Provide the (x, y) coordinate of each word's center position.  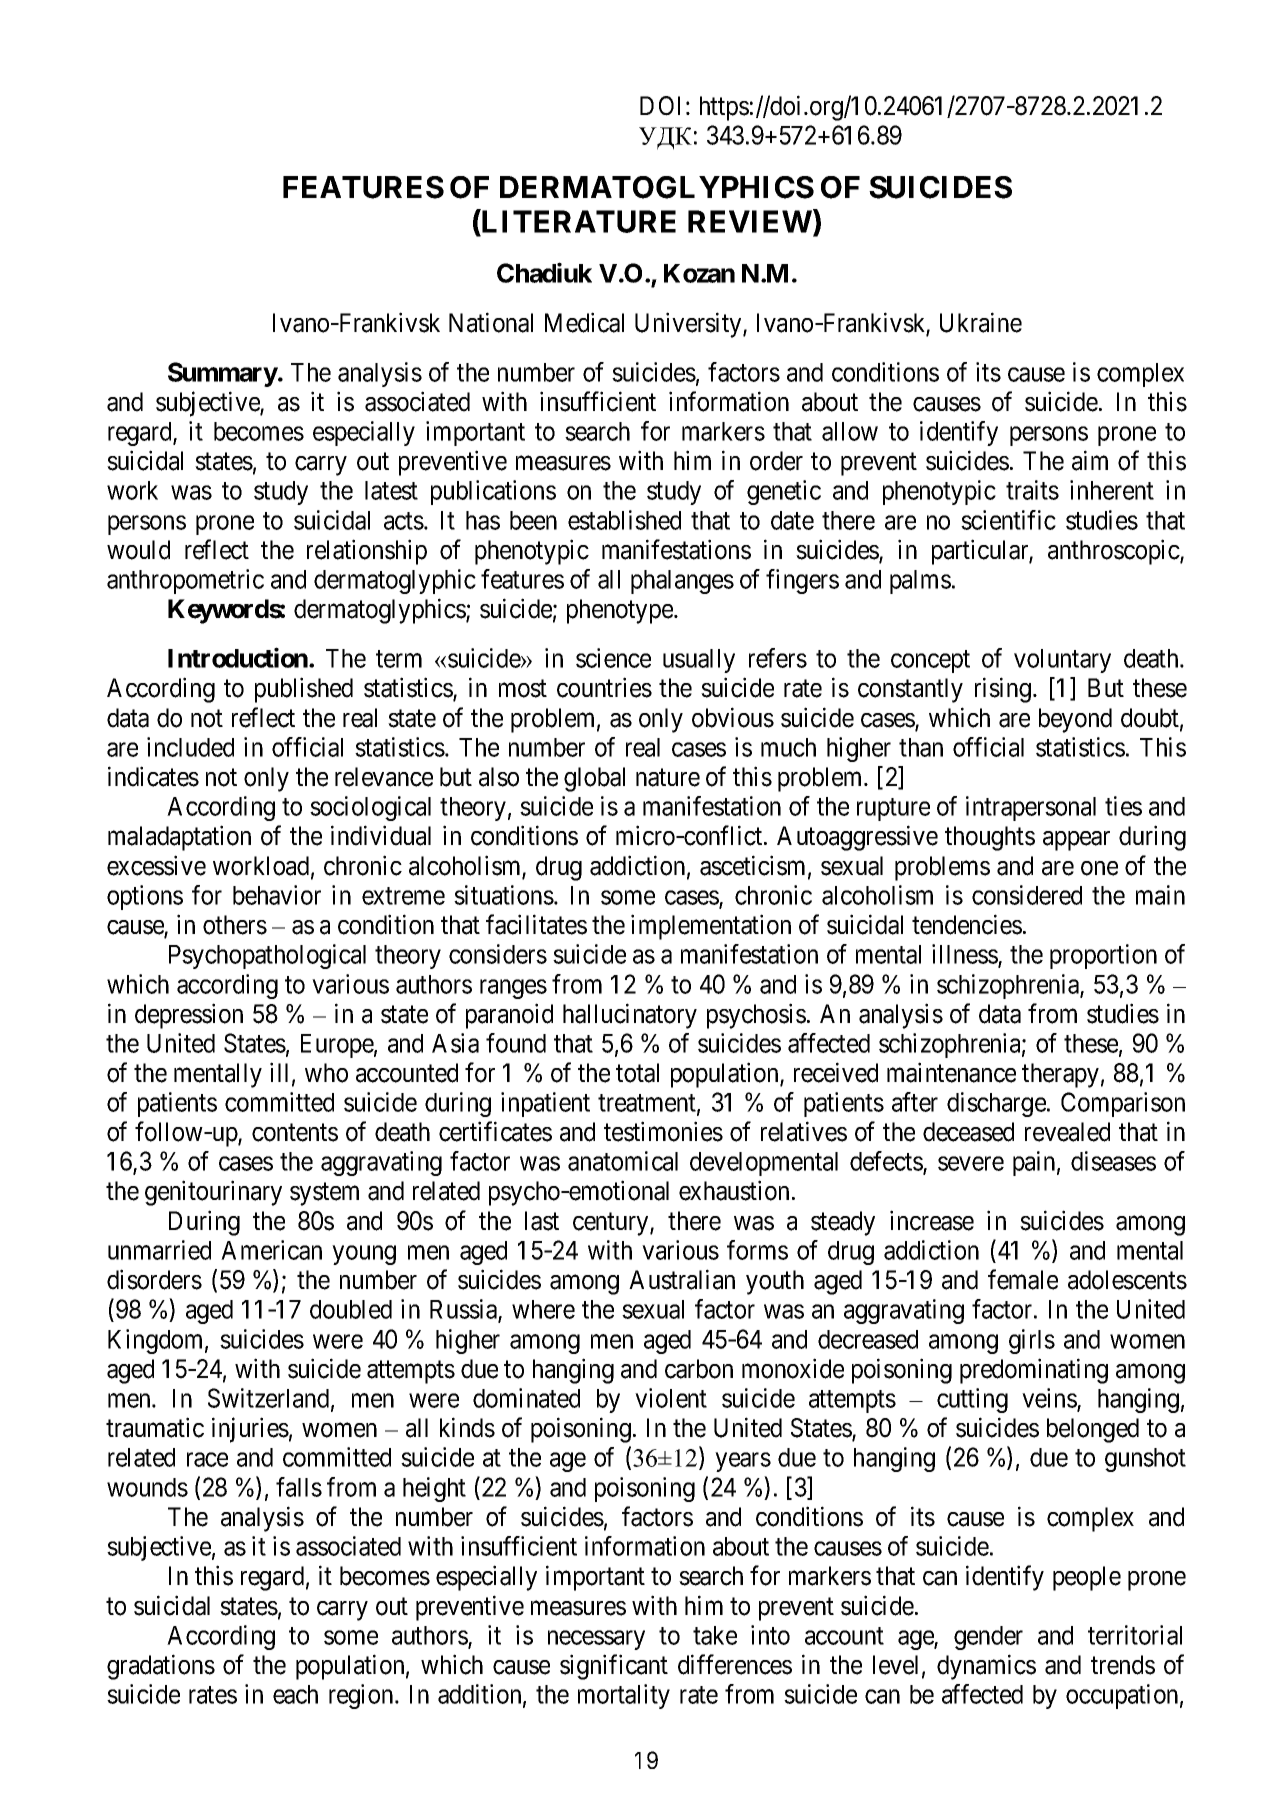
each (295, 1694)
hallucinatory (630, 1016)
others (235, 925)
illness (965, 955)
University (689, 325)
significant (614, 1667)
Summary (223, 374)
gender (988, 1638)
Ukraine (981, 322)
